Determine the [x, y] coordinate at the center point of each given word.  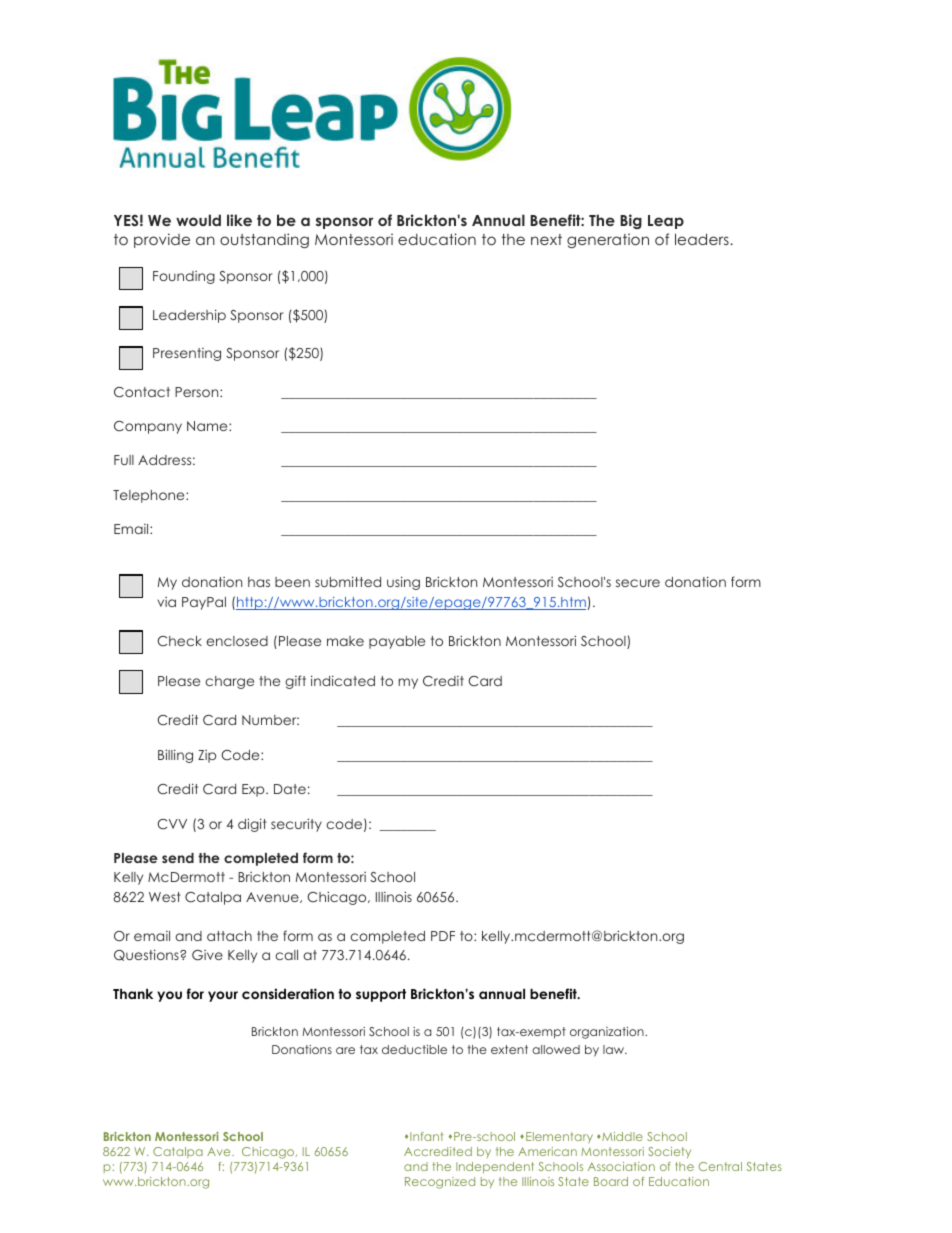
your [223, 996]
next [546, 239]
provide [162, 240]
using [403, 583]
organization [608, 1033]
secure [638, 583]
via [166, 602]
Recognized [440, 1183]
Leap [666, 222]
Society [669, 1152]
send [178, 858]
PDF [443, 936]
